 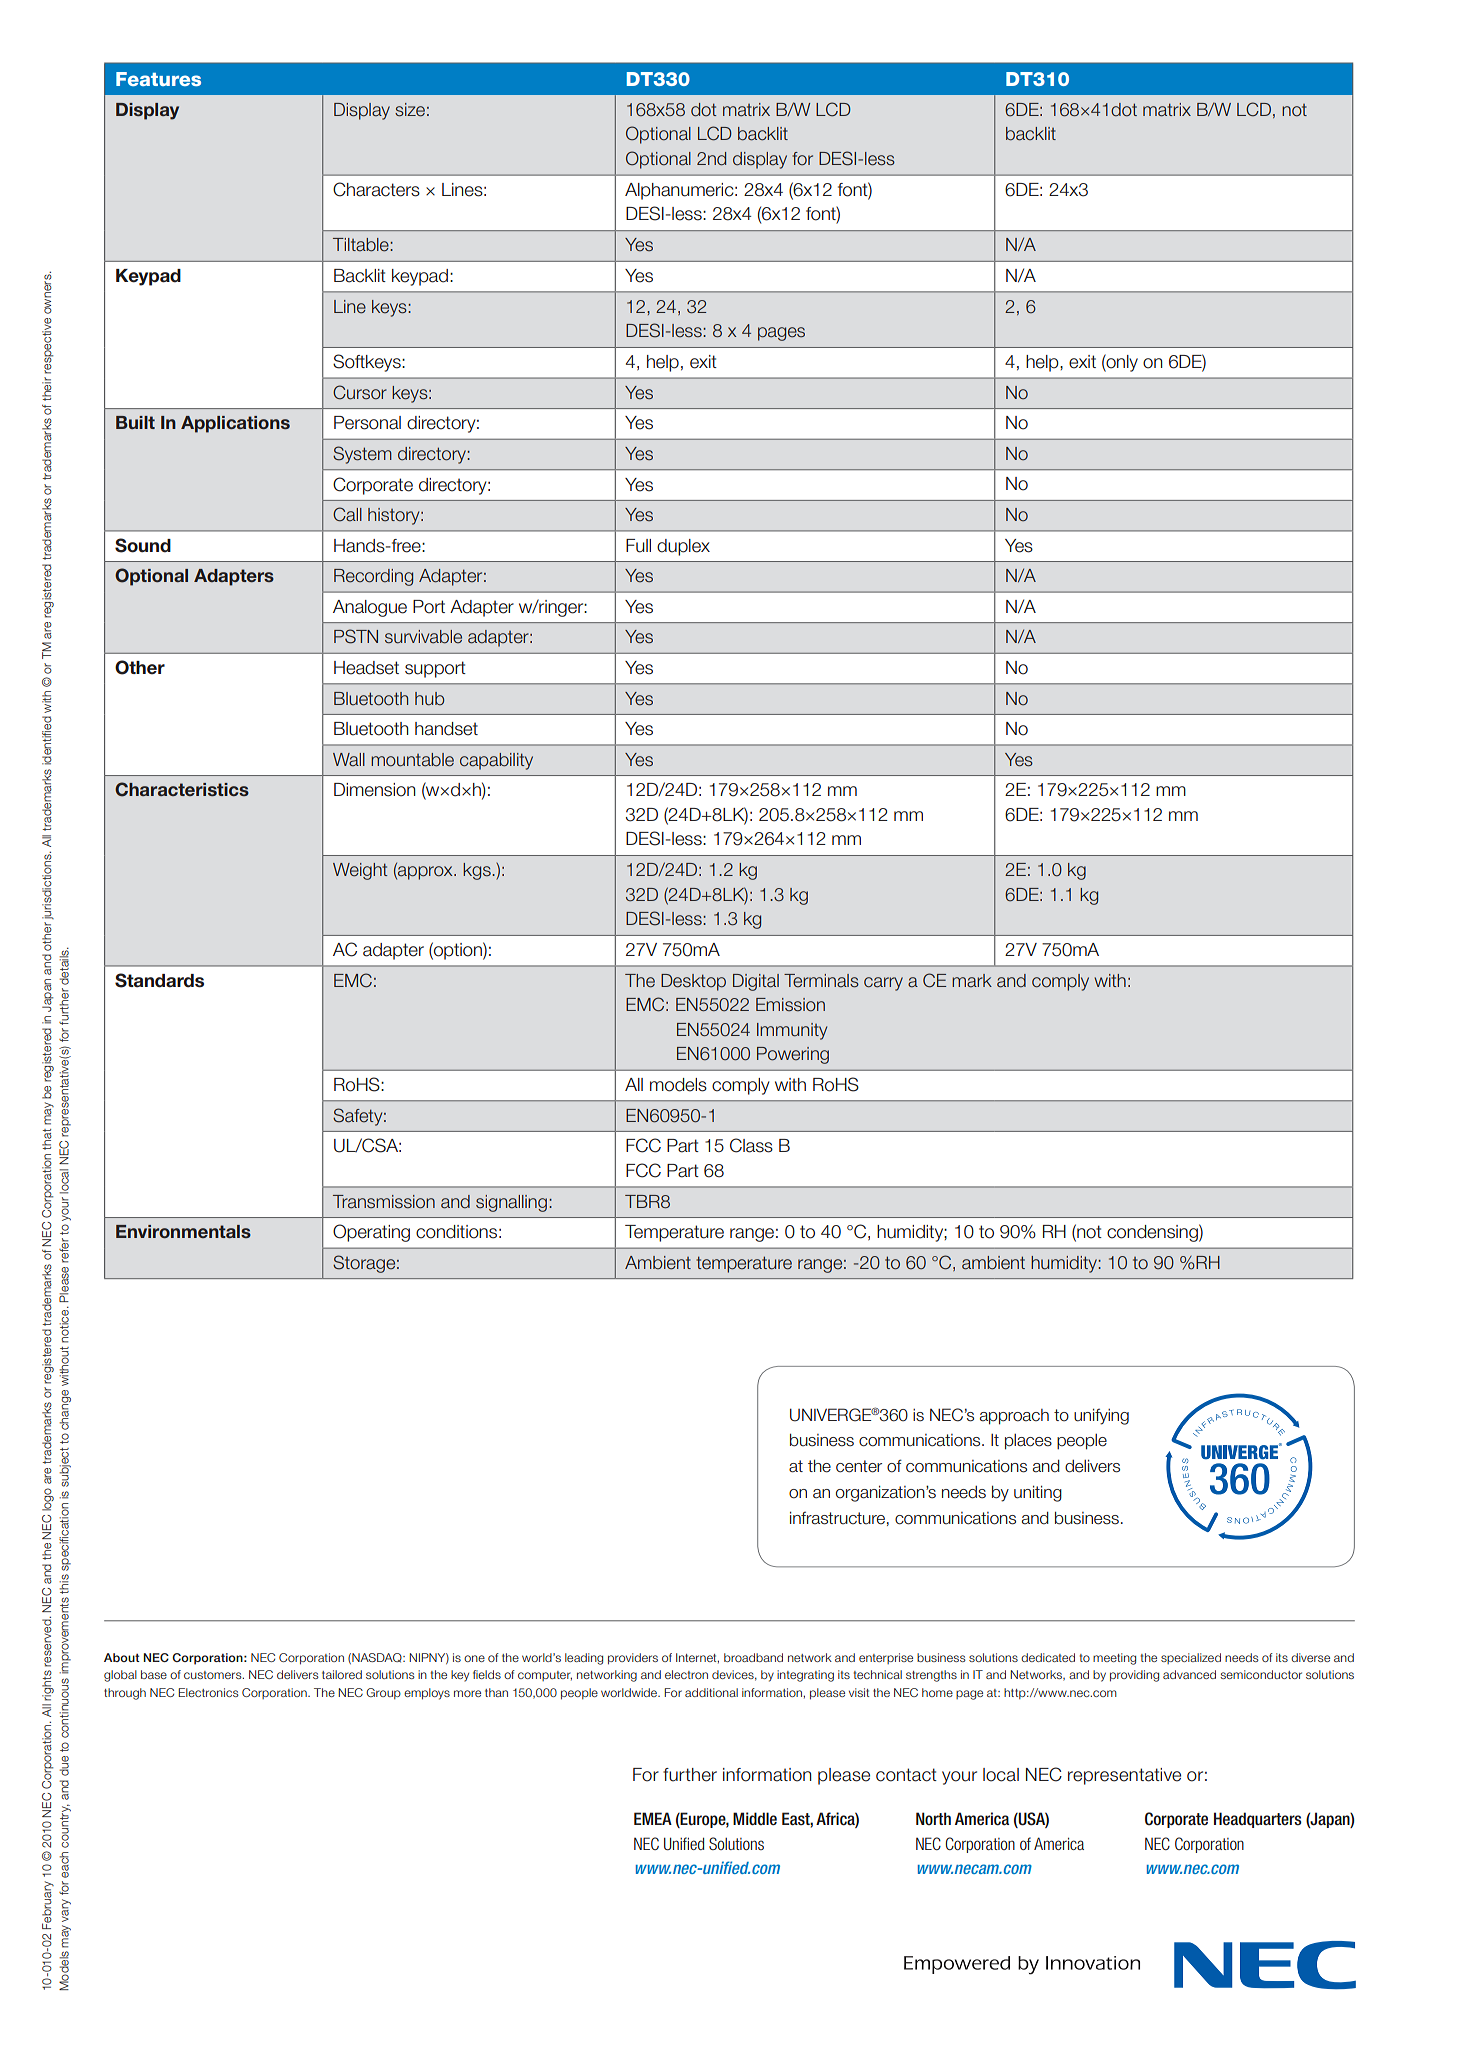 What do you see at coordinates (683, 547) in the page?
I see `duplex` at bounding box center [683, 547].
